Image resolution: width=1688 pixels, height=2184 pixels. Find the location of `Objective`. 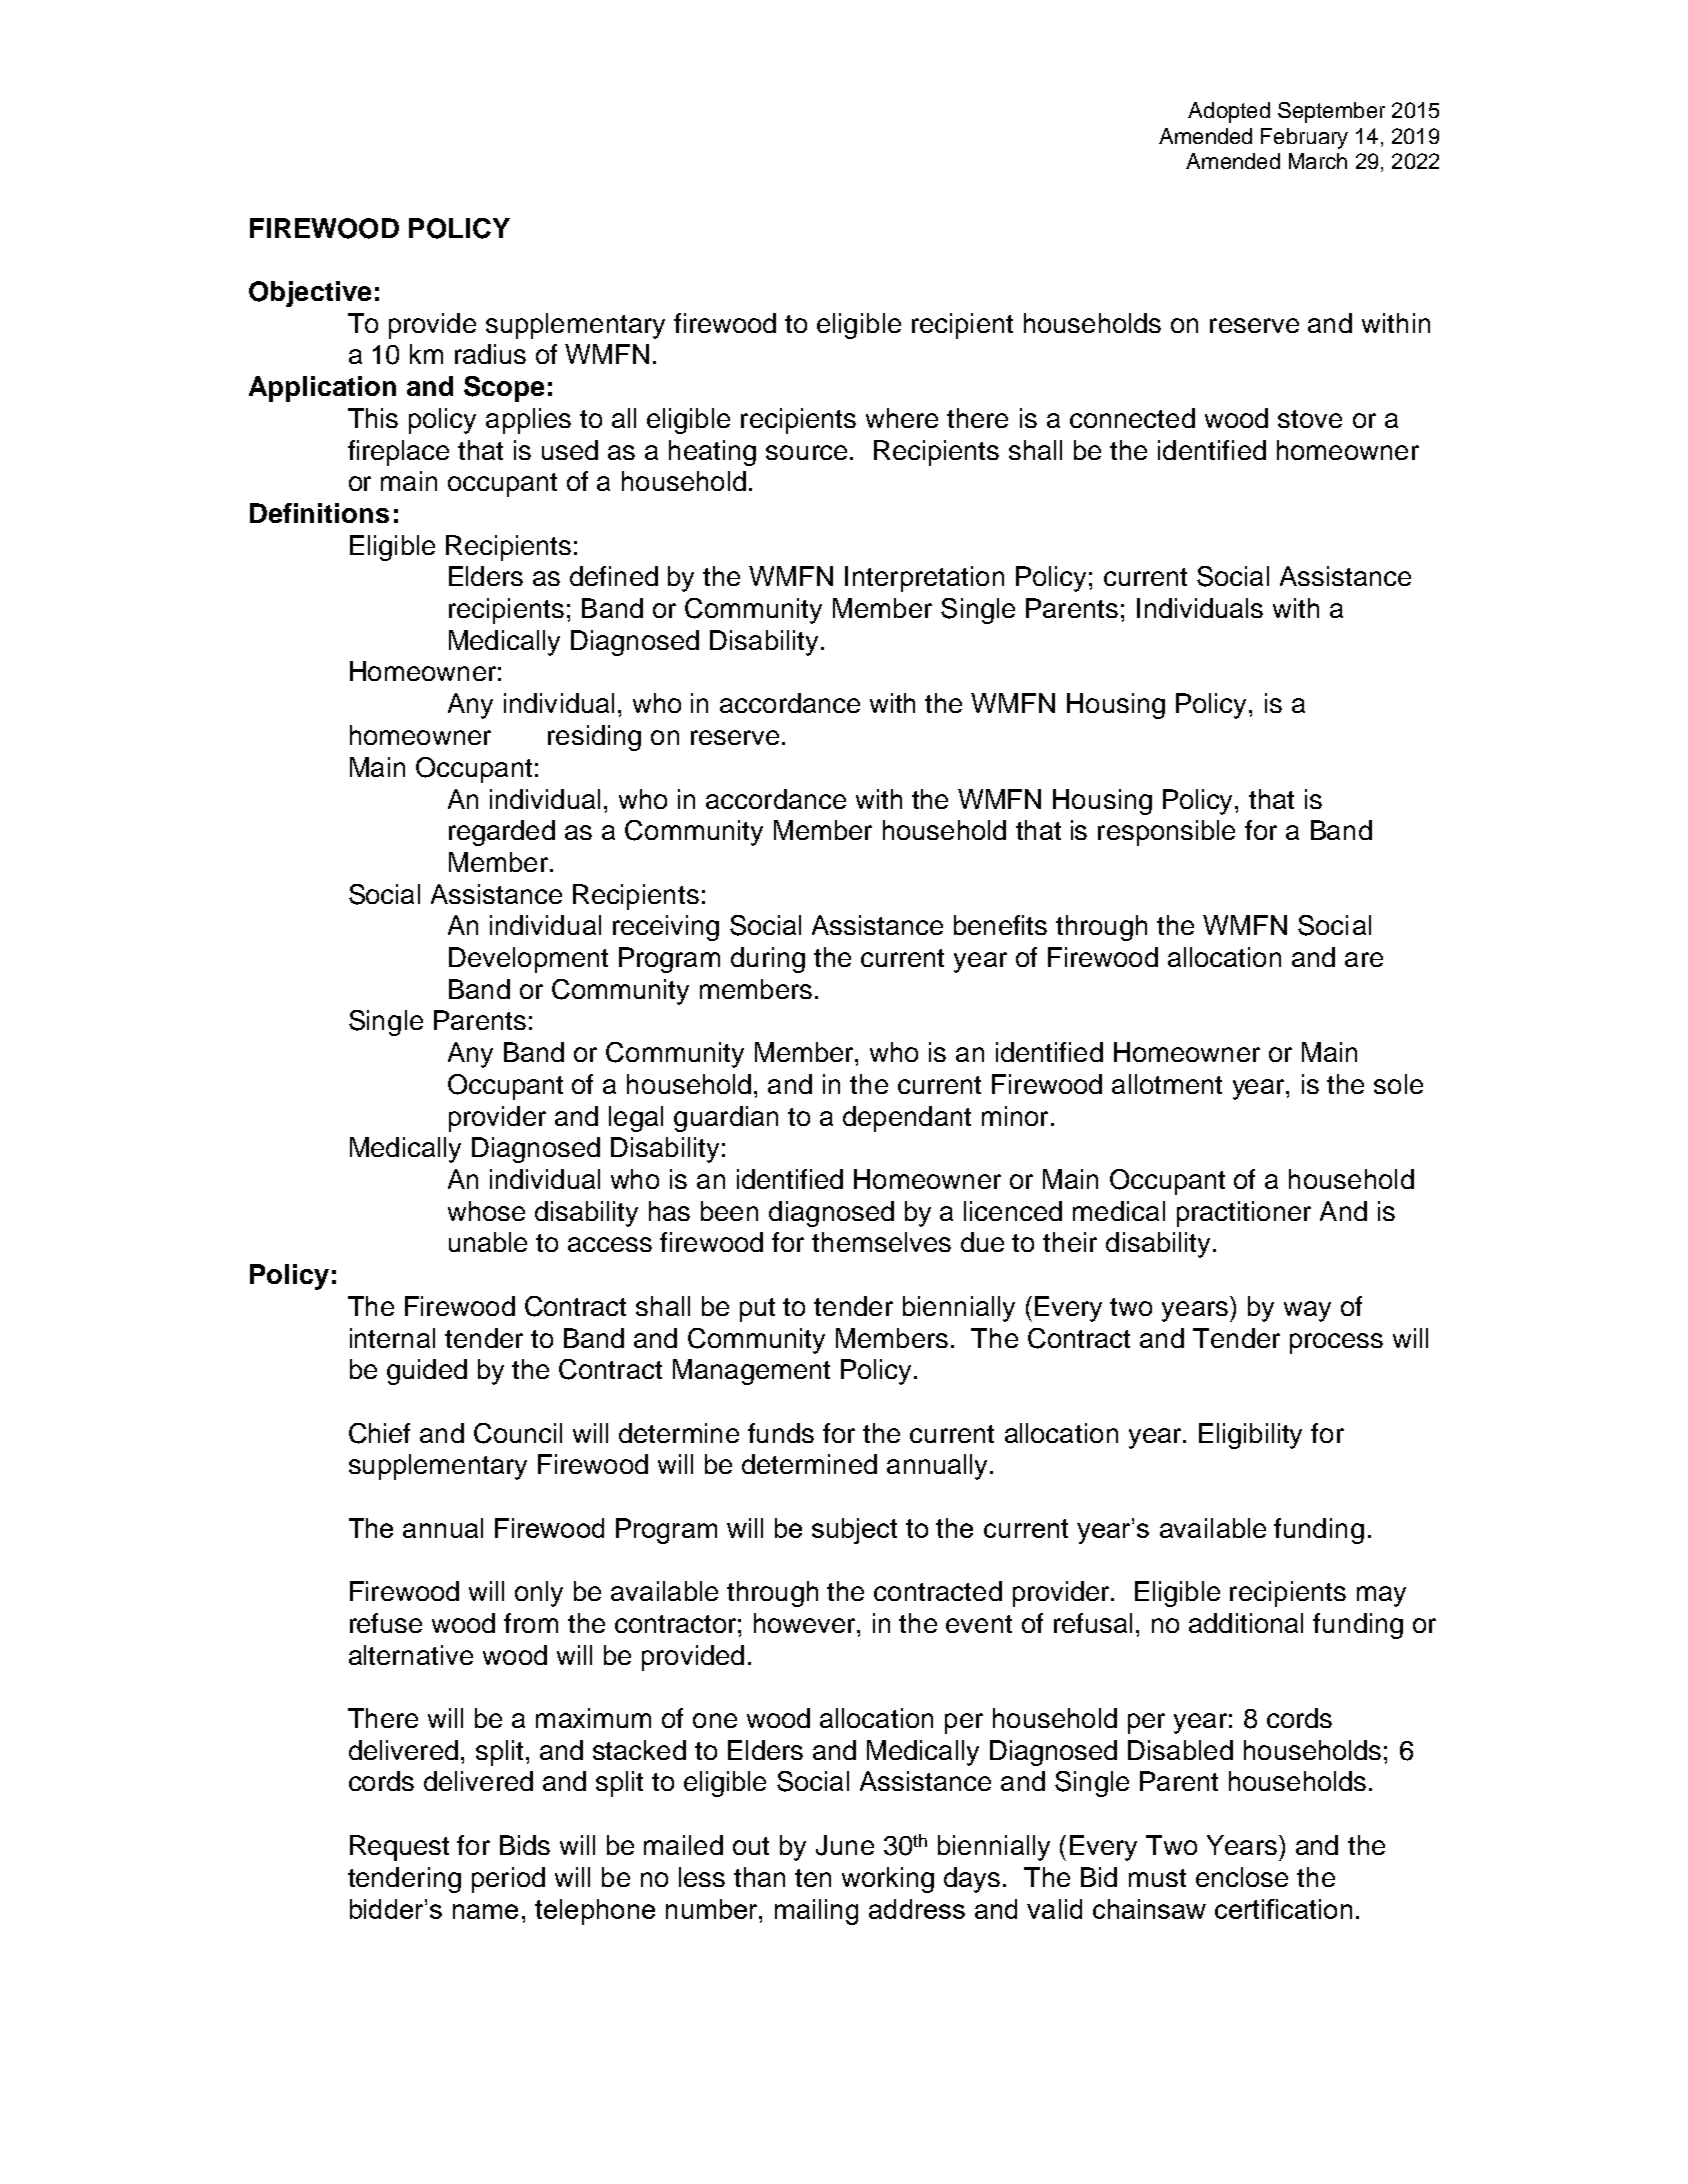

Objective is located at coordinates (310, 294).
